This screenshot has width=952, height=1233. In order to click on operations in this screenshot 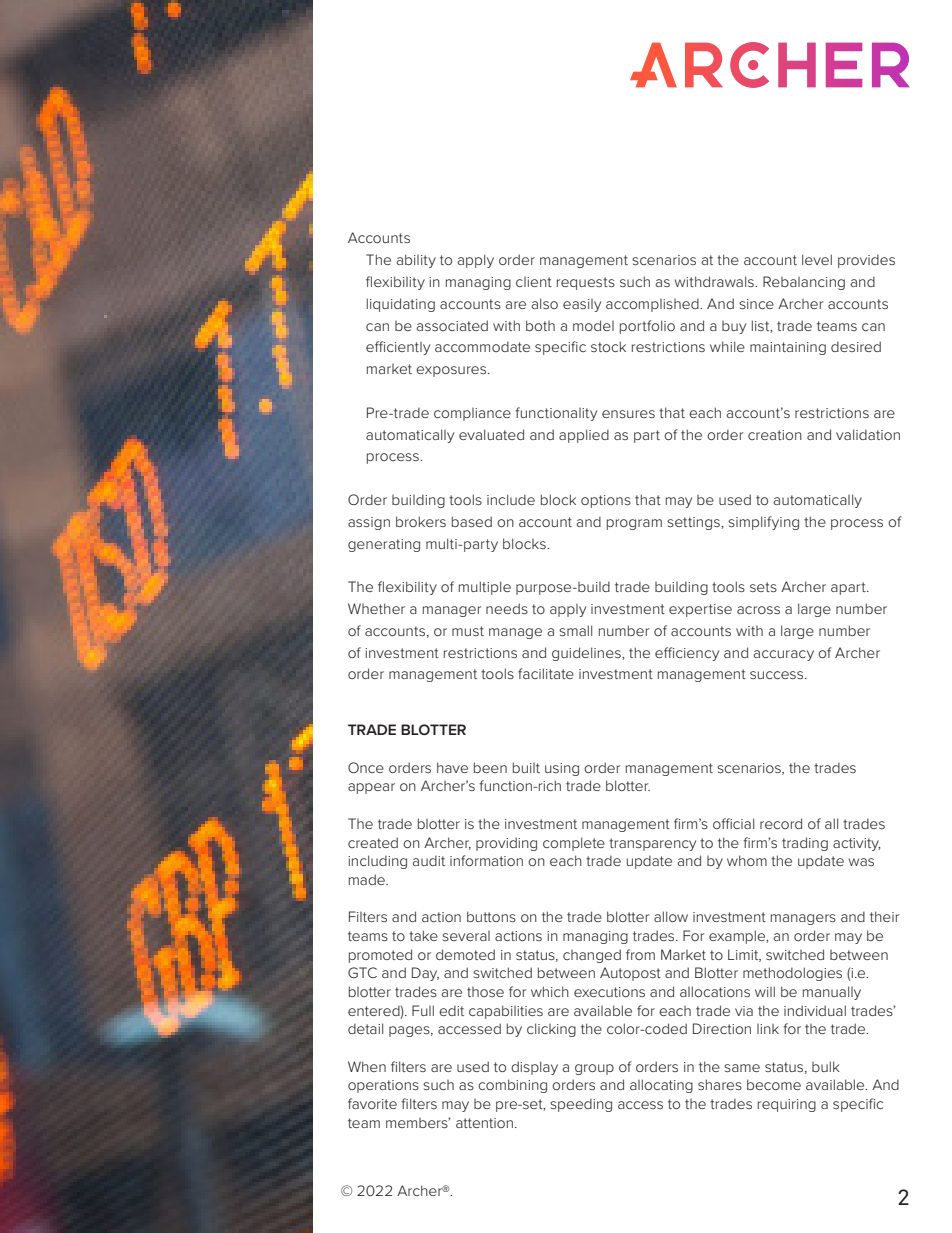, I will do `click(383, 1086)`.
